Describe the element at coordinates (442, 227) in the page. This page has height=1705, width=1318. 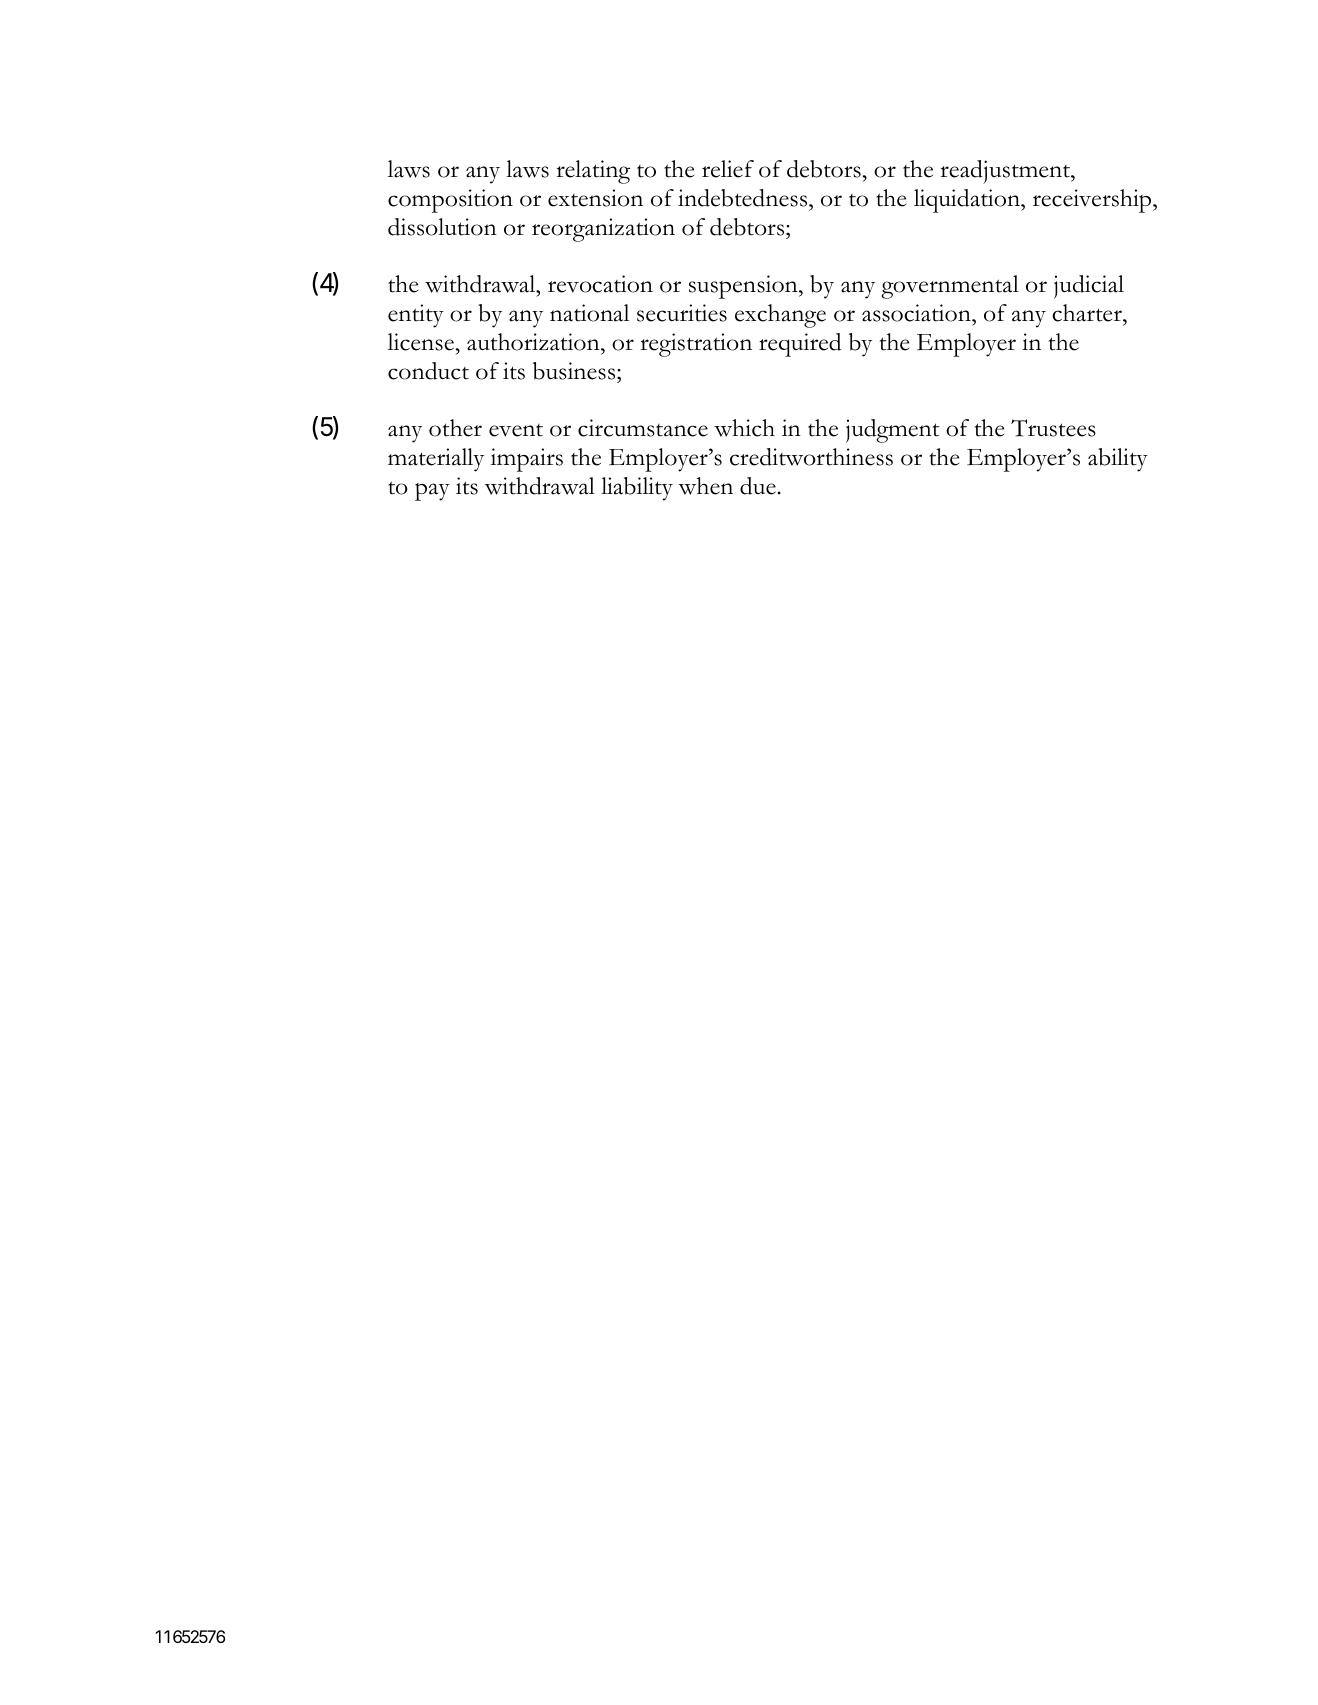
I see `dissolution` at that location.
